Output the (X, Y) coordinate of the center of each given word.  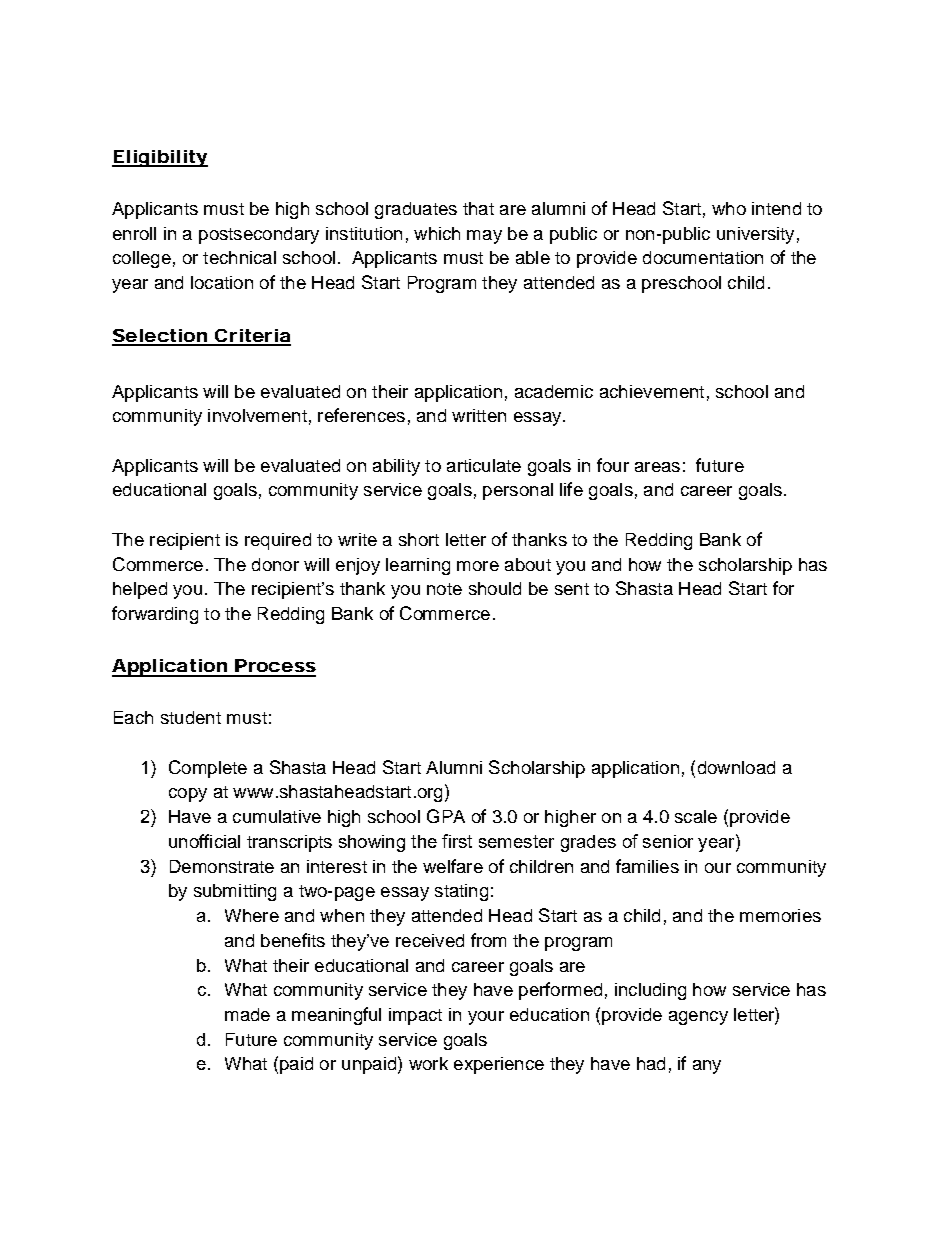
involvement (257, 415)
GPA (446, 816)
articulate (484, 465)
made (247, 1014)
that (478, 208)
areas (657, 467)
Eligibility (160, 158)
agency (698, 1018)
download (736, 767)
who (729, 208)
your (486, 1018)
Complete (208, 769)
